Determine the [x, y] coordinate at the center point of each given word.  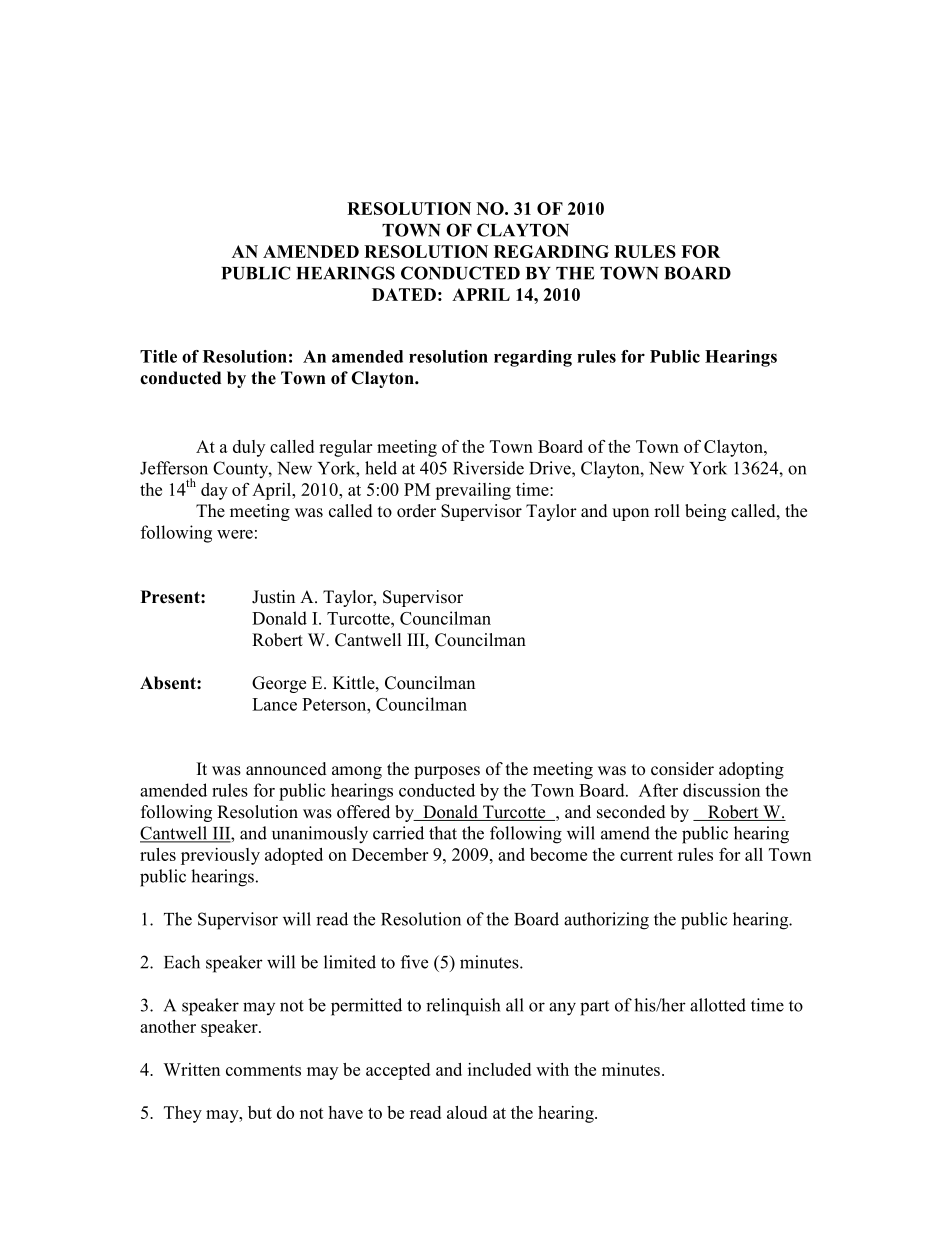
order [416, 511]
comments [263, 1070]
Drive [551, 468]
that [443, 833]
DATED [404, 294]
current [646, 855]
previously [220, 856]
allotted [718, 1005]
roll [667, 511]
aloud [467, 1112]
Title [158, 356]
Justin [273, 597]
